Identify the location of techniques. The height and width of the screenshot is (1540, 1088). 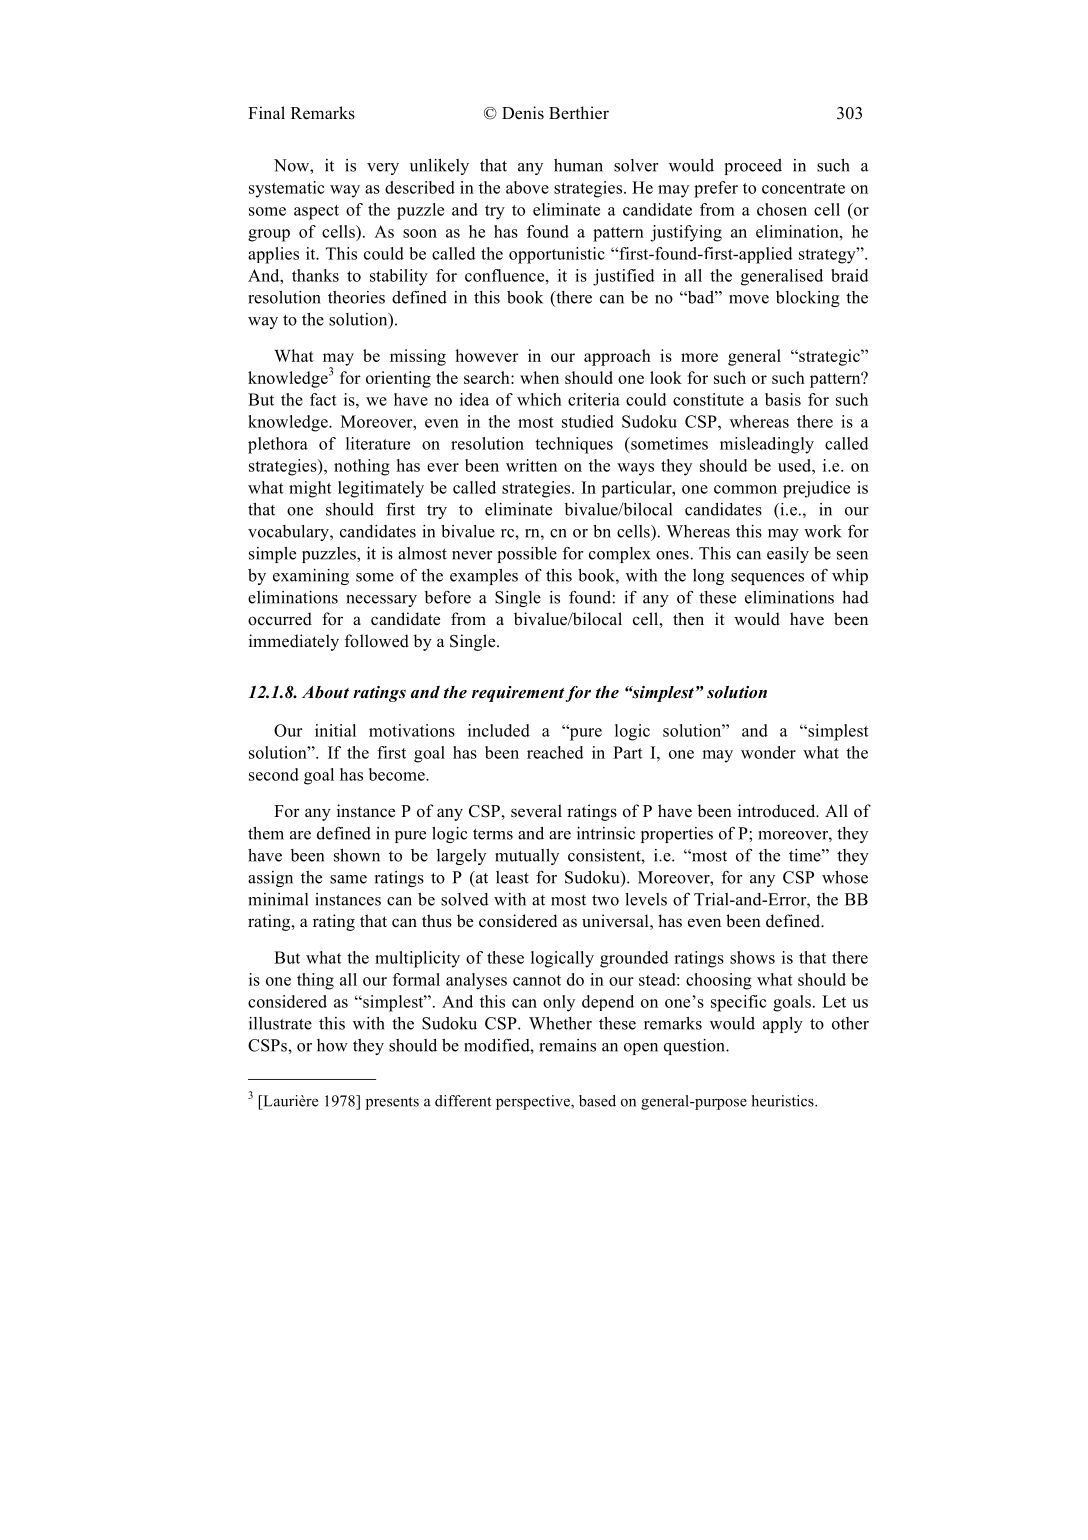
(574, 445).
